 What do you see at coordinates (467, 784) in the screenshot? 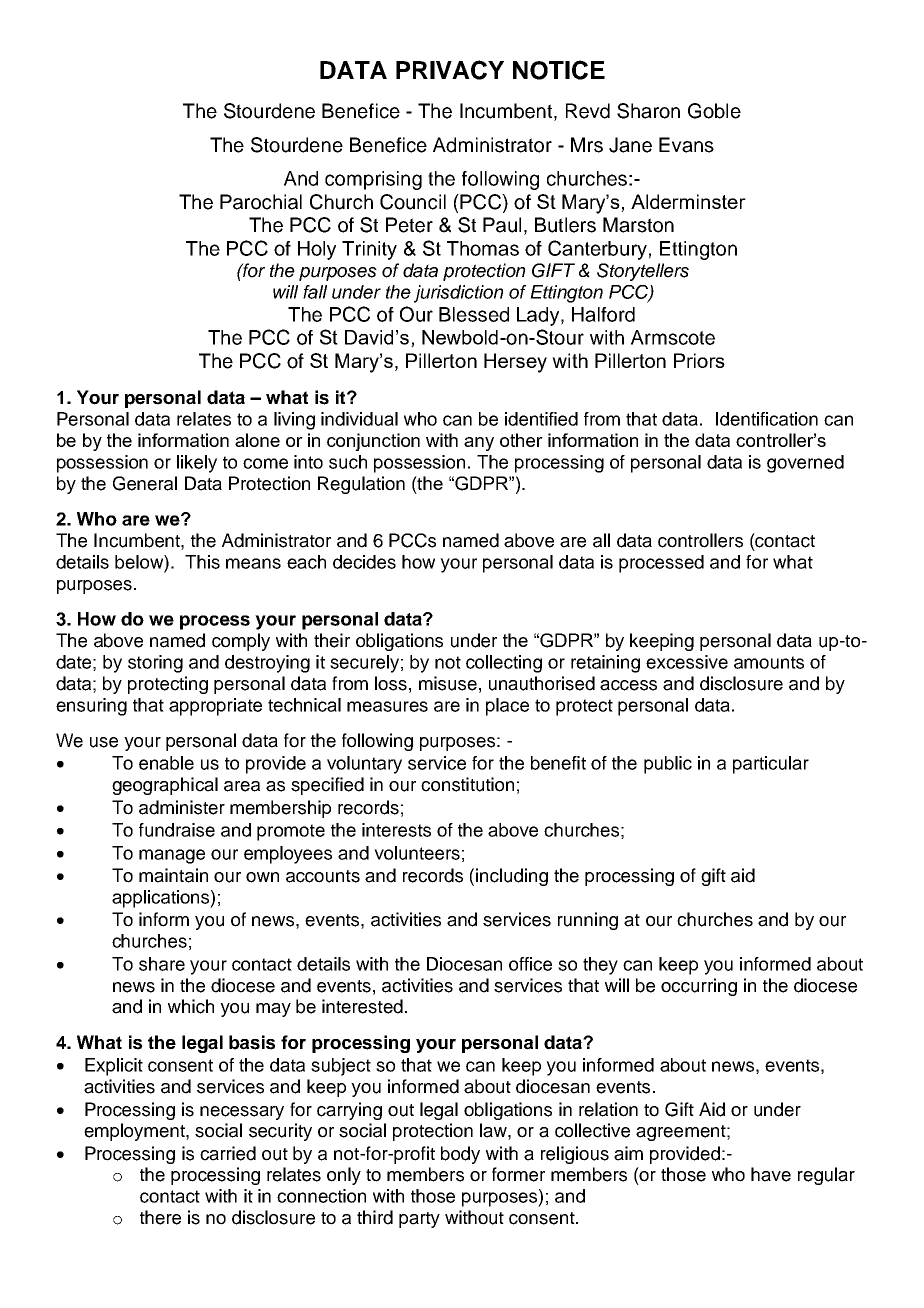
I see `constitution` at bounding box center [467, 784].
